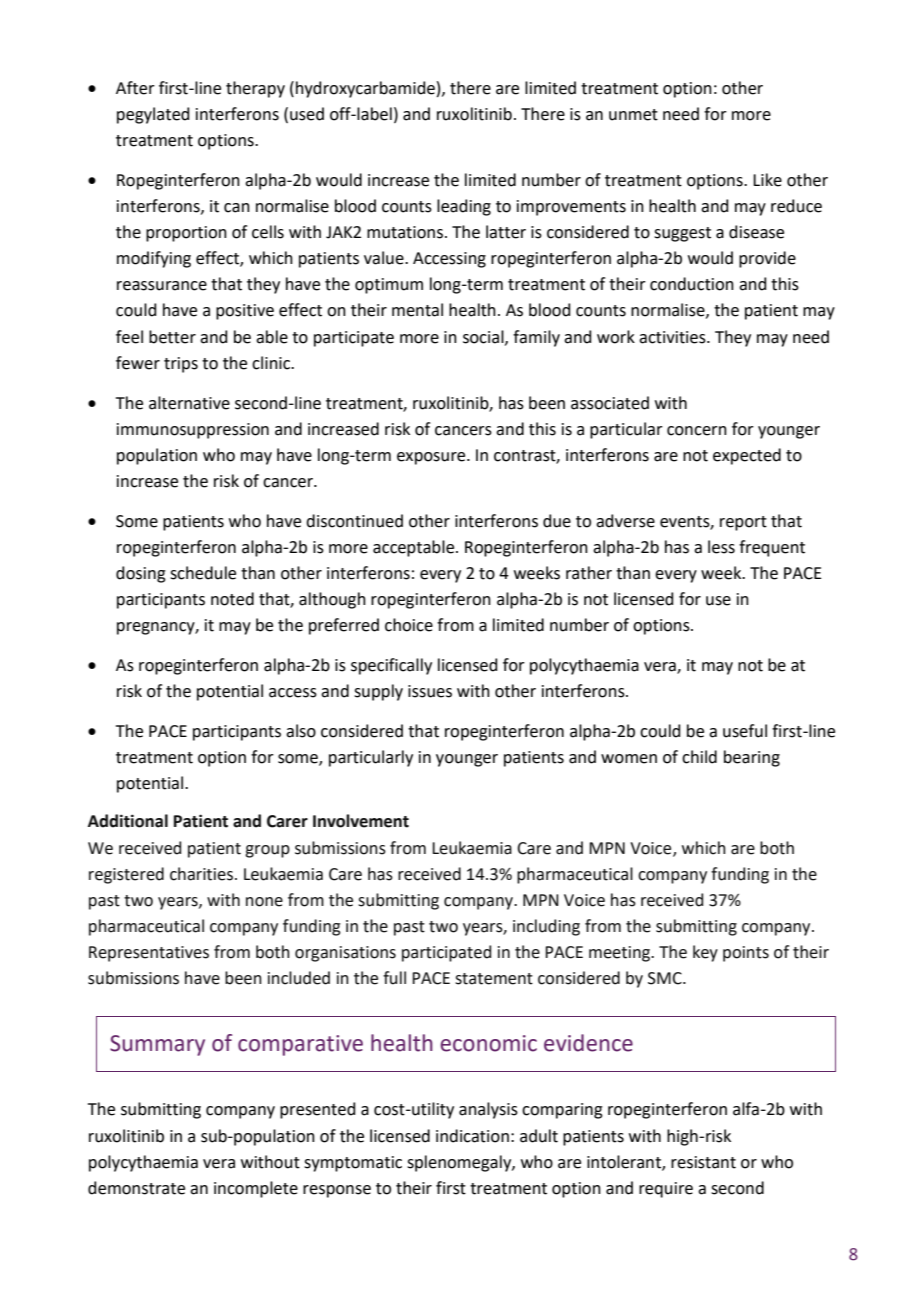  I want to click on concern, so click(697, 431).
